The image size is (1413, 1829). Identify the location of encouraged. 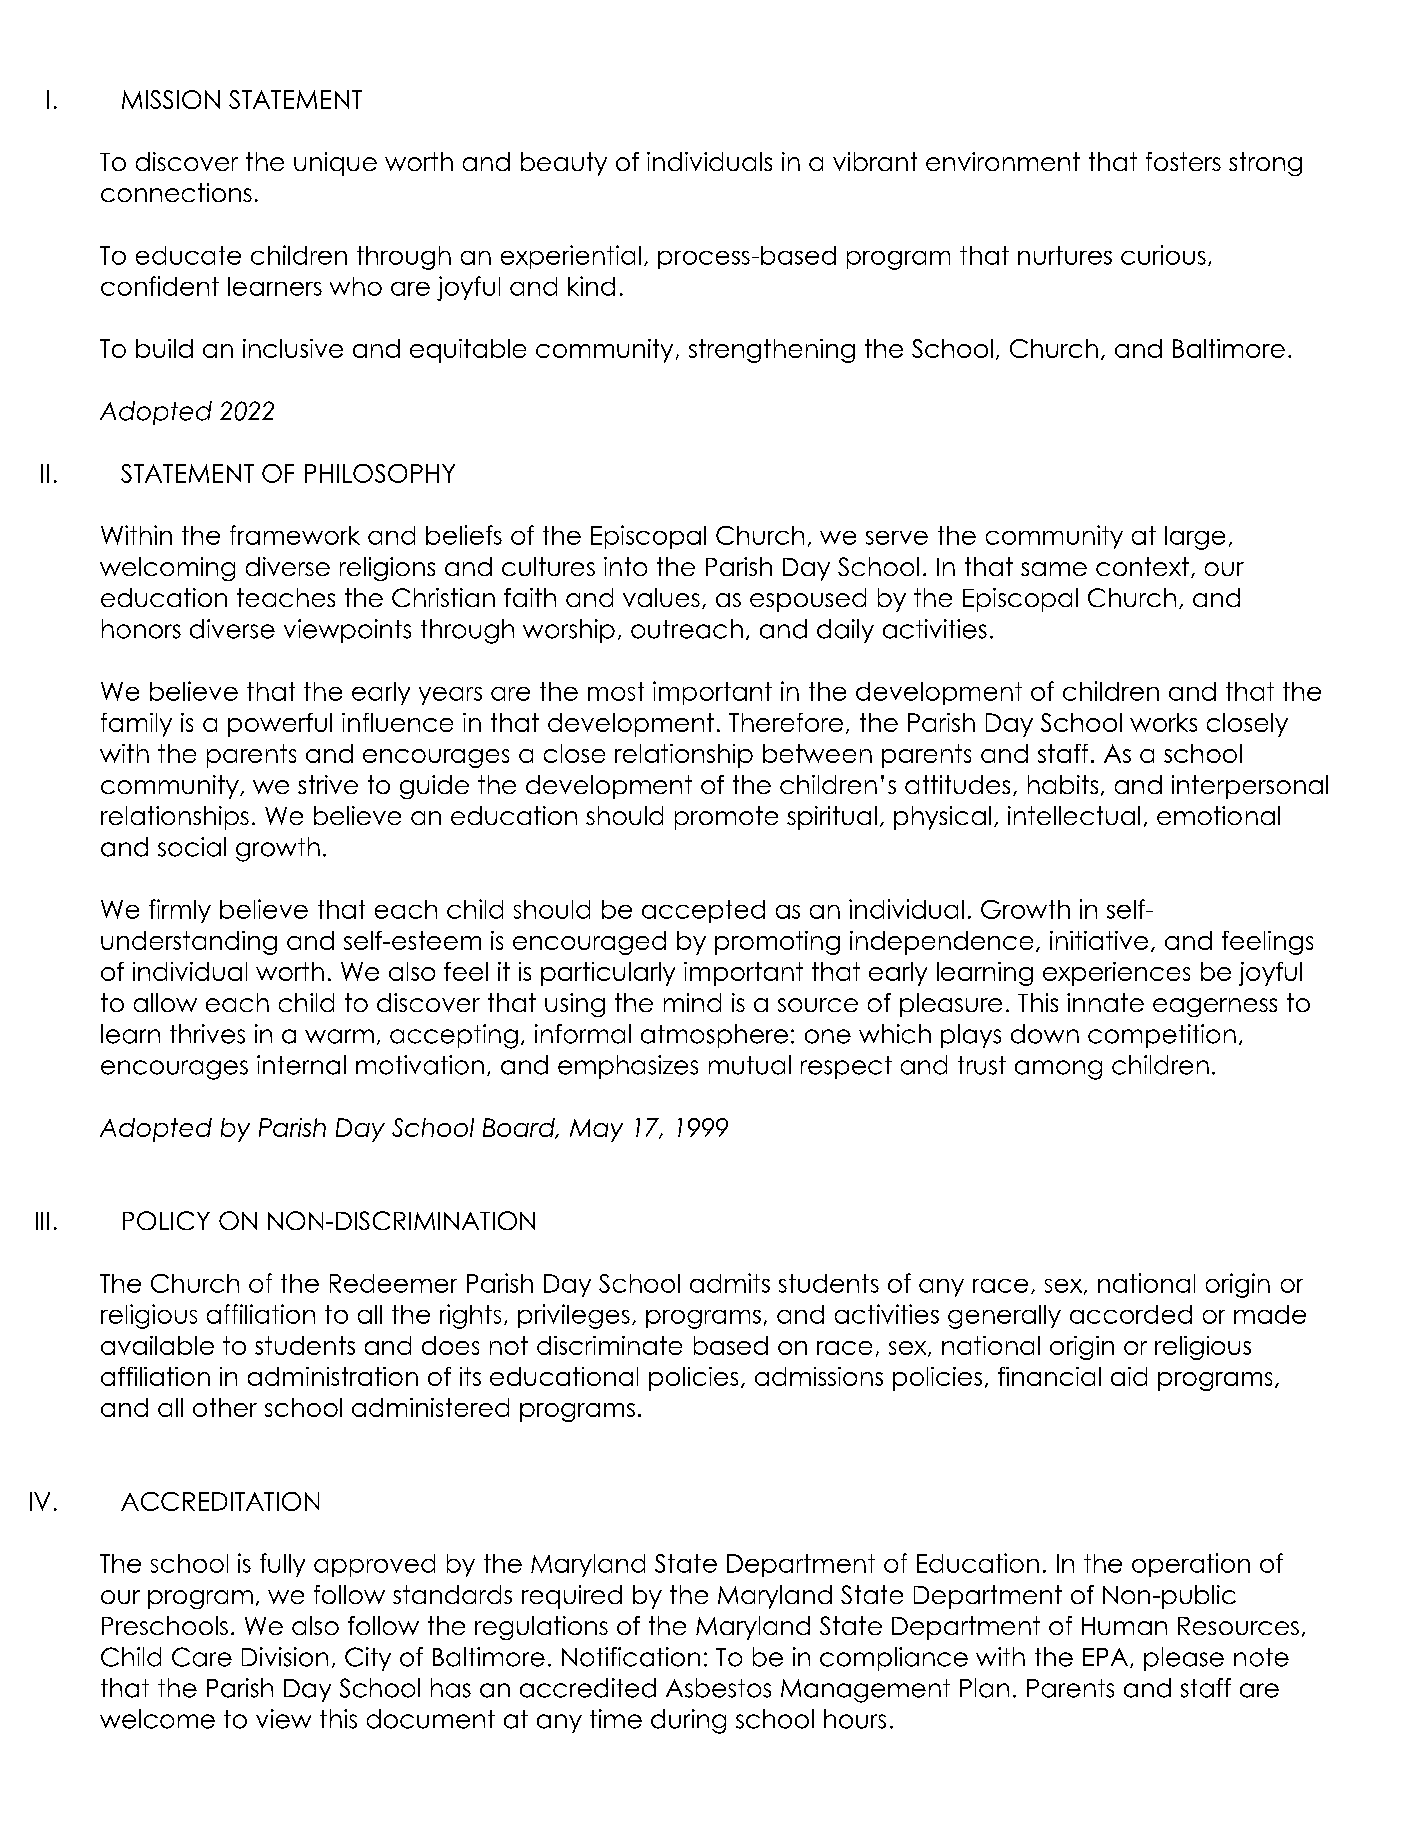
(589, 943).
